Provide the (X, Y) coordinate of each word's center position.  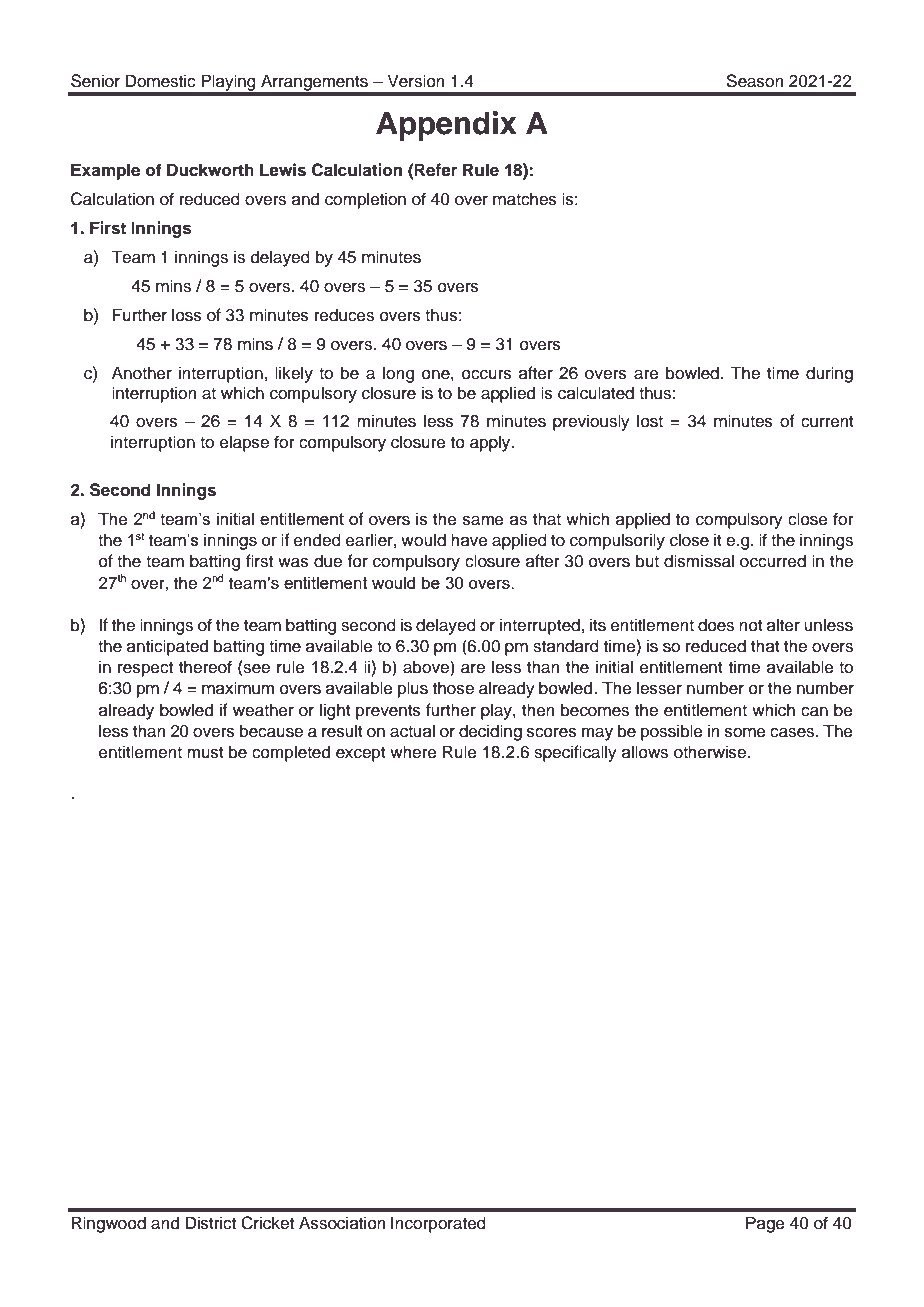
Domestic (161, 81)
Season (755, 81)
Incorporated (438, 1224)
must (205, 753)
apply (491, 443)
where (413, 752)
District (211, 1223)
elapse (244, 443)
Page (765, 1224)
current (827, 422)
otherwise (711, 752)
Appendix (446, 126)
